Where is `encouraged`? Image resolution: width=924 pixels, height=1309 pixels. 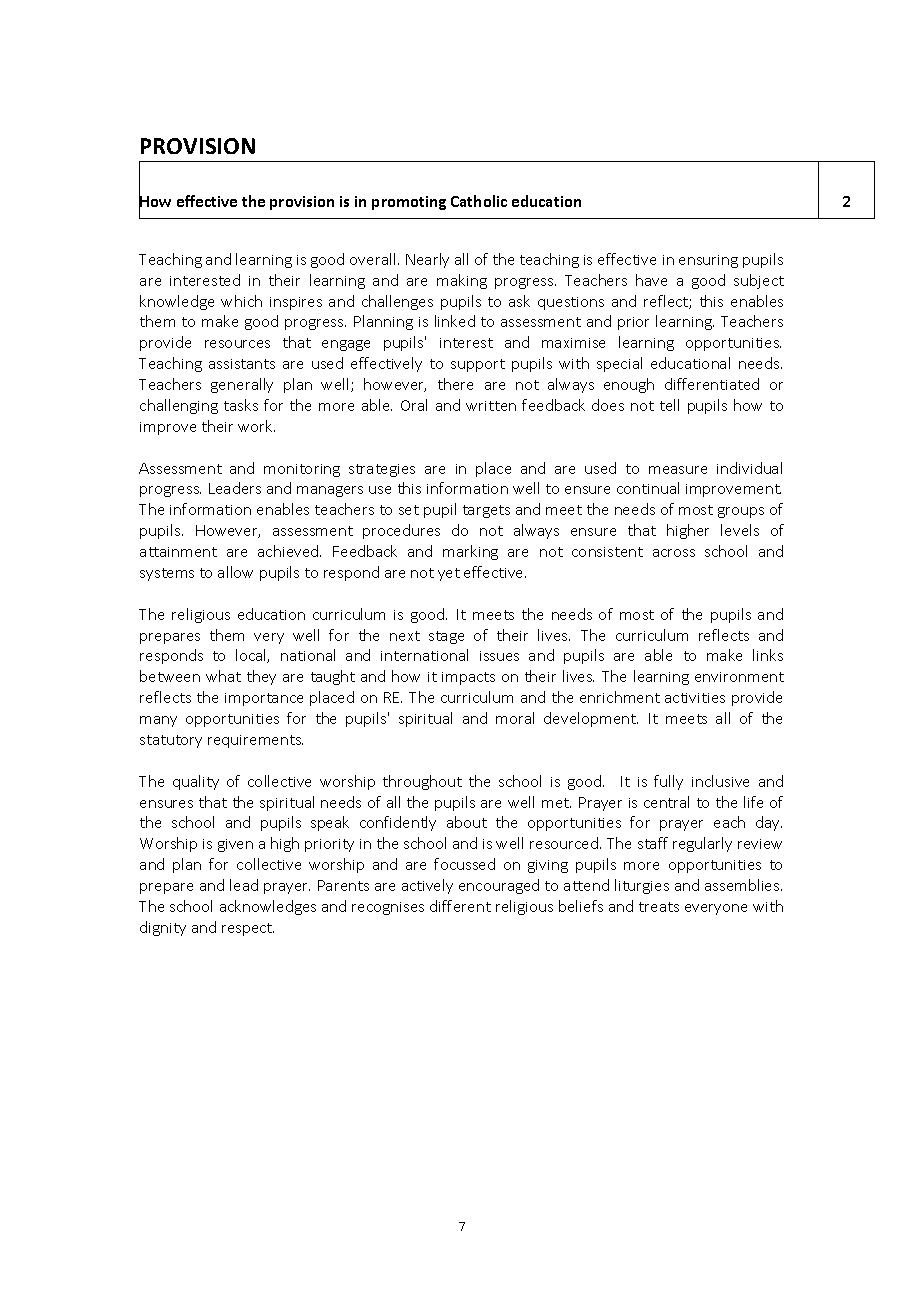 encouraged is located at coordinates (499, 886).
